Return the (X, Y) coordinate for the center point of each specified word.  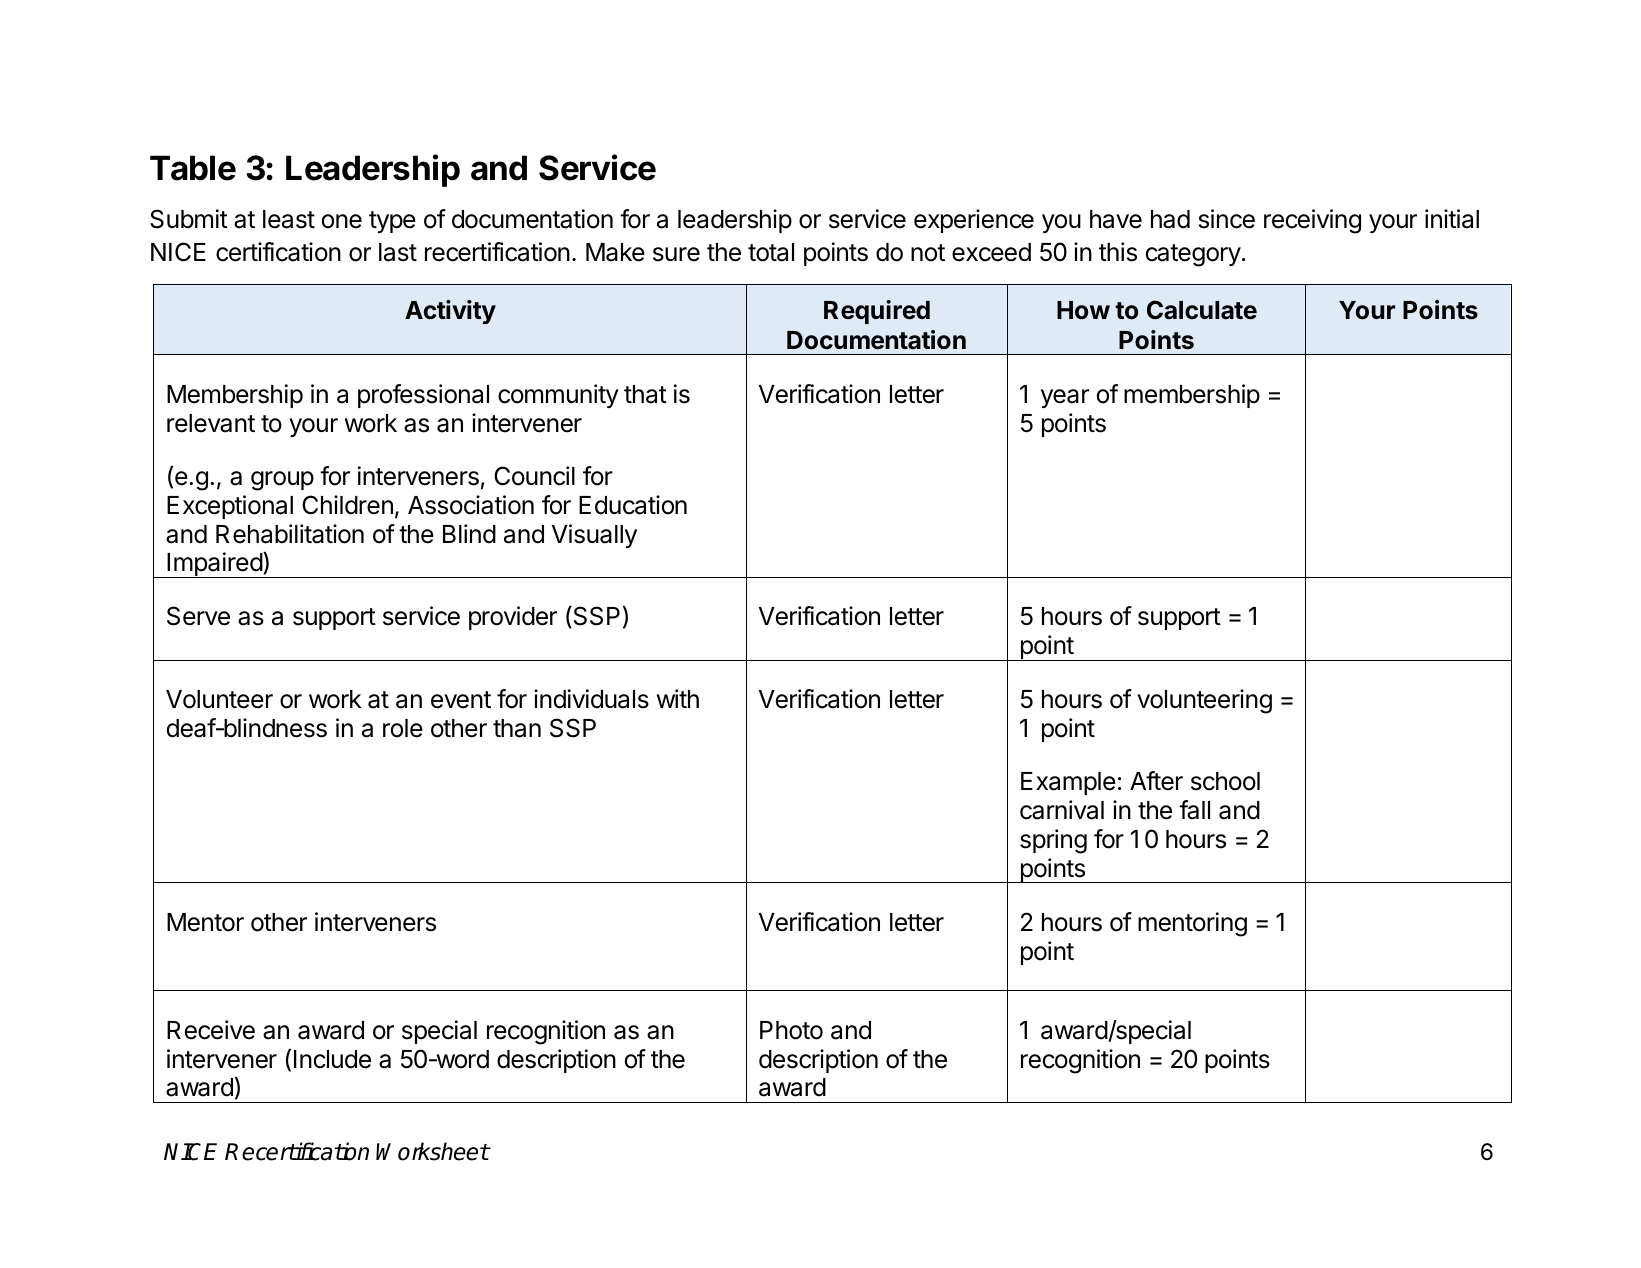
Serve (198, 616)
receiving (1312, 221)
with (678, 698)
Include (332, 1059)
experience (974, 221)
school (1225, 781)
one (342, 221)
